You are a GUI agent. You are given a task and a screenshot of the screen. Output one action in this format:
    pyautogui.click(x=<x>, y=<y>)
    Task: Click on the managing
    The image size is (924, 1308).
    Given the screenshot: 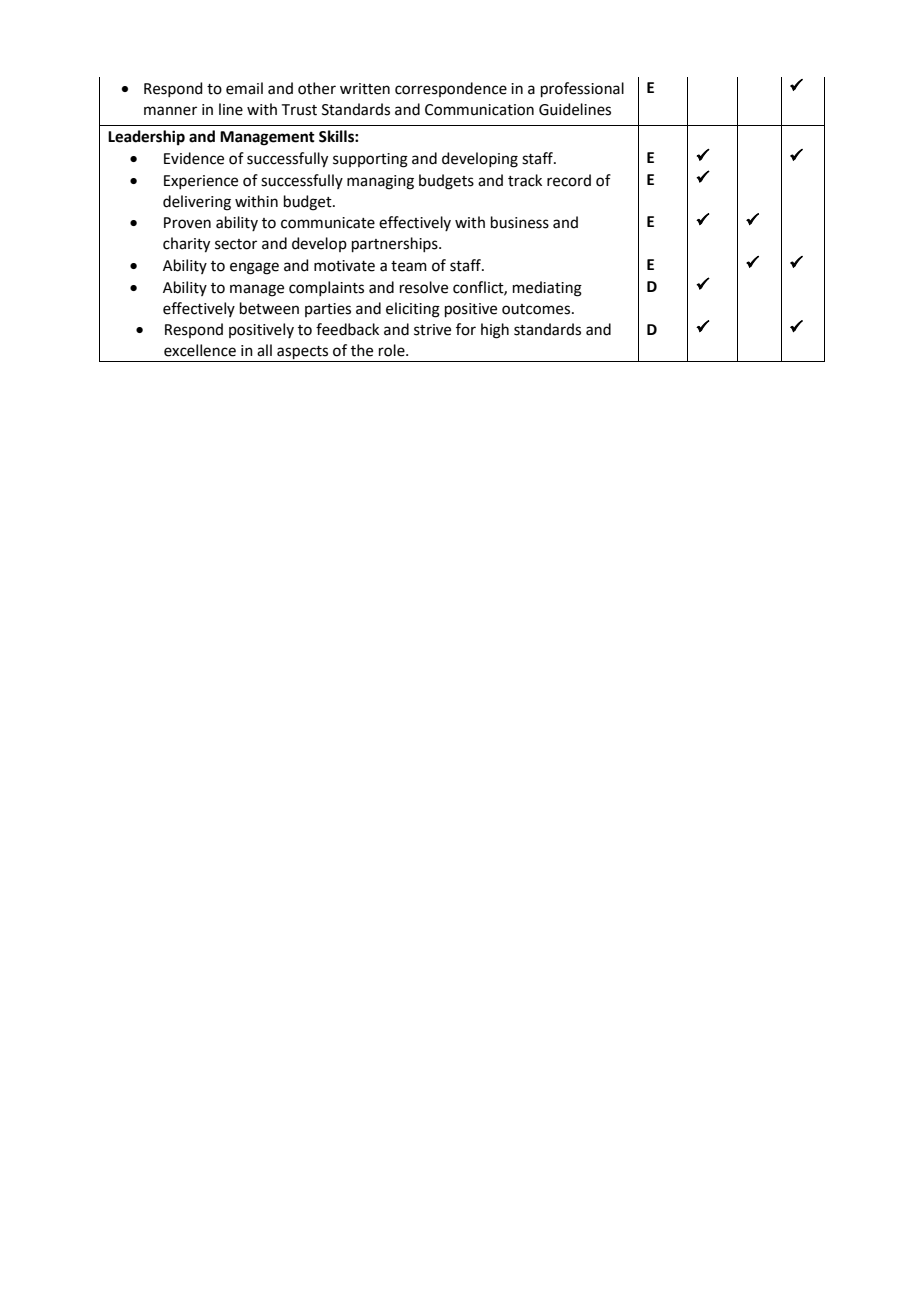 What is the action you would take?
    pyautogui.click(x=380, y=182)
